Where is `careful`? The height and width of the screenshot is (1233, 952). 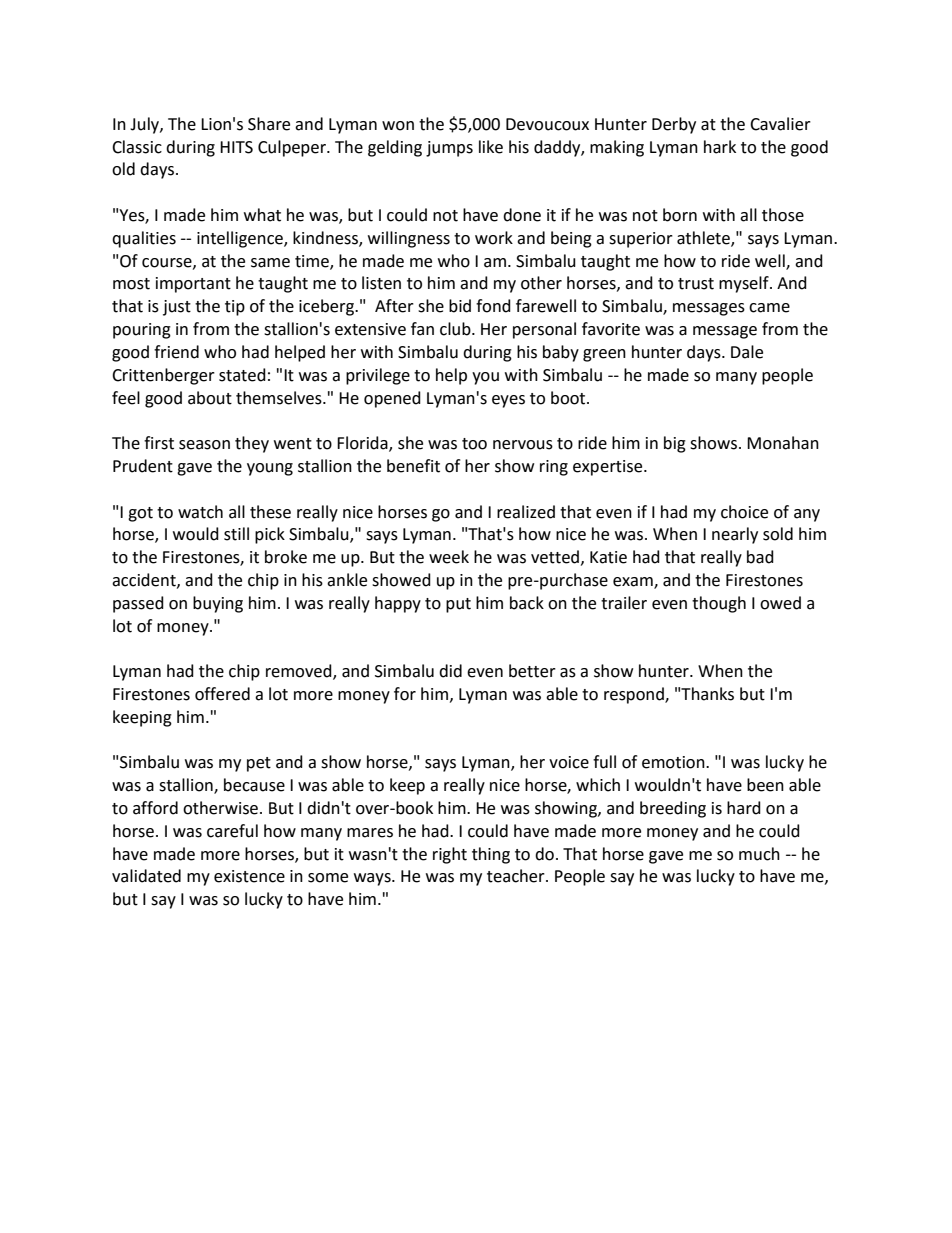
careful is located at coordinates (232, 831).
